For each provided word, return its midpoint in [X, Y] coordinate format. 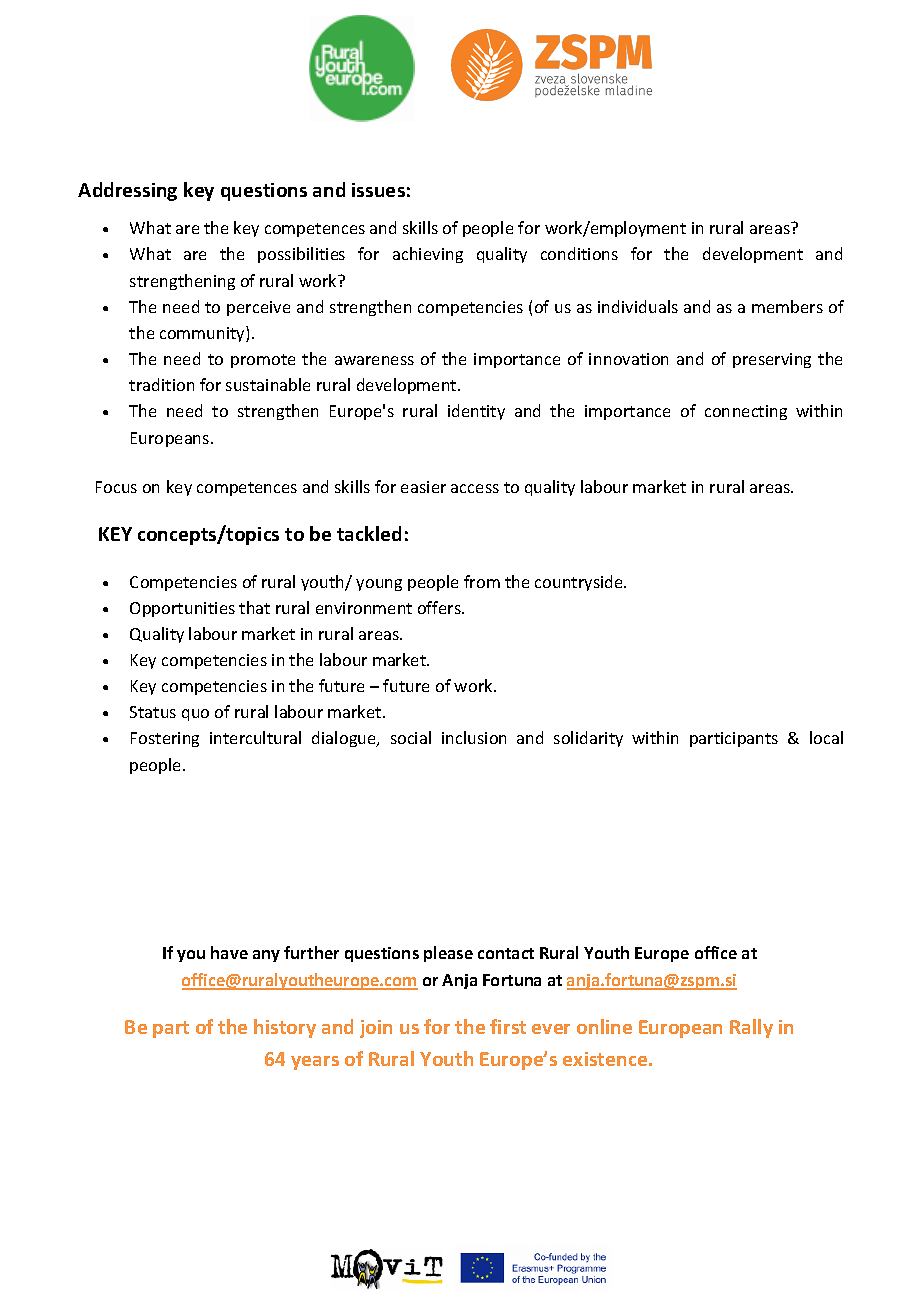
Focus [116, 487]
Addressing [127, 191]
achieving [428, 255]
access [475, 488]
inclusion [474, 737]
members [787, 306]
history [285, 1028]
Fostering [165, 739]
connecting [746, 412]
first [508, 1026]
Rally [751, 1028]
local [826, 737]
